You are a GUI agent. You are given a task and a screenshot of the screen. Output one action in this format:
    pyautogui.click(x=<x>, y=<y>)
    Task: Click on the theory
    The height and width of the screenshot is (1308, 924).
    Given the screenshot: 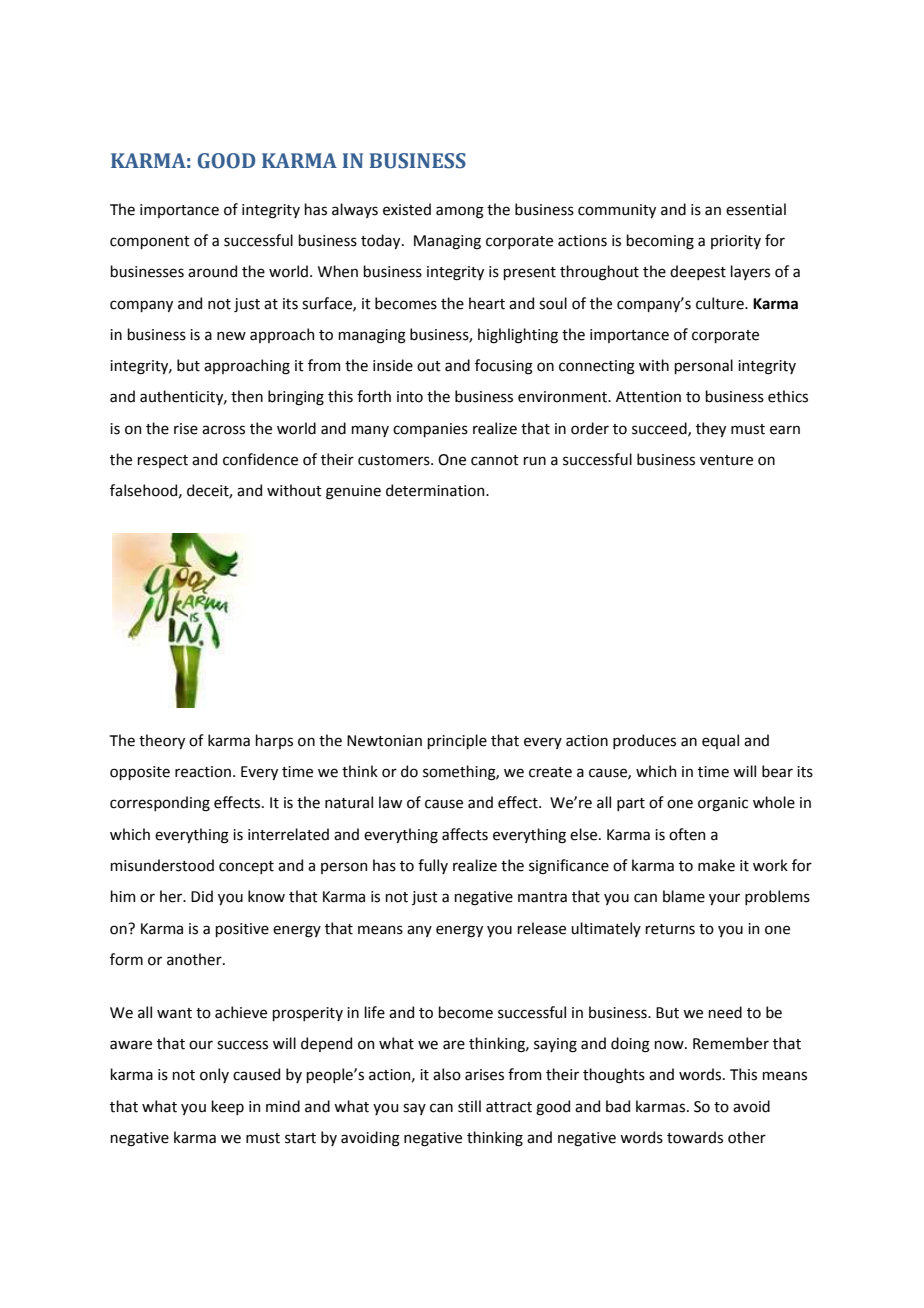 What is the action you would take?
    pyautogui.click(x=162, y=741)
